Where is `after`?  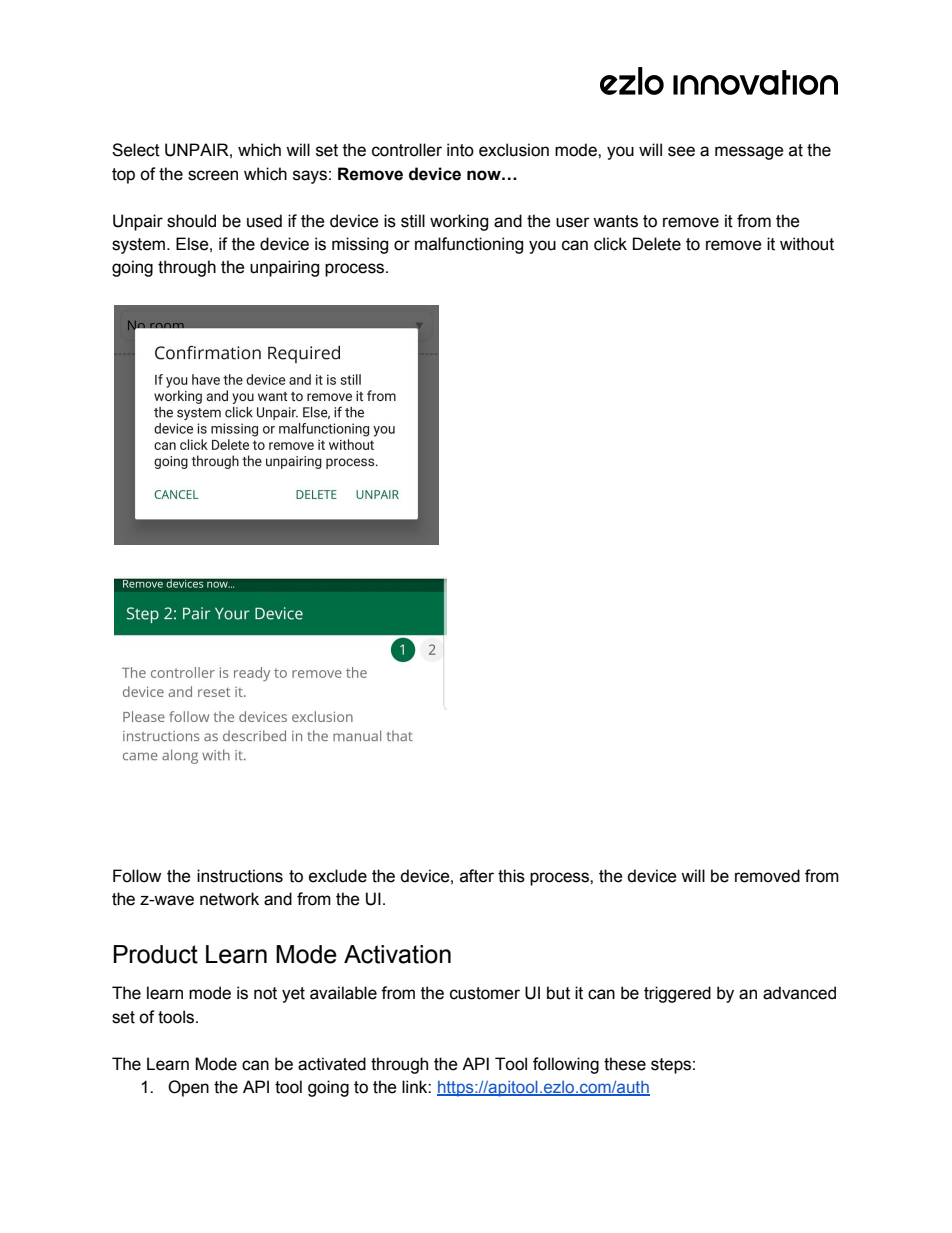
after is located at coordinates (477, 876).
